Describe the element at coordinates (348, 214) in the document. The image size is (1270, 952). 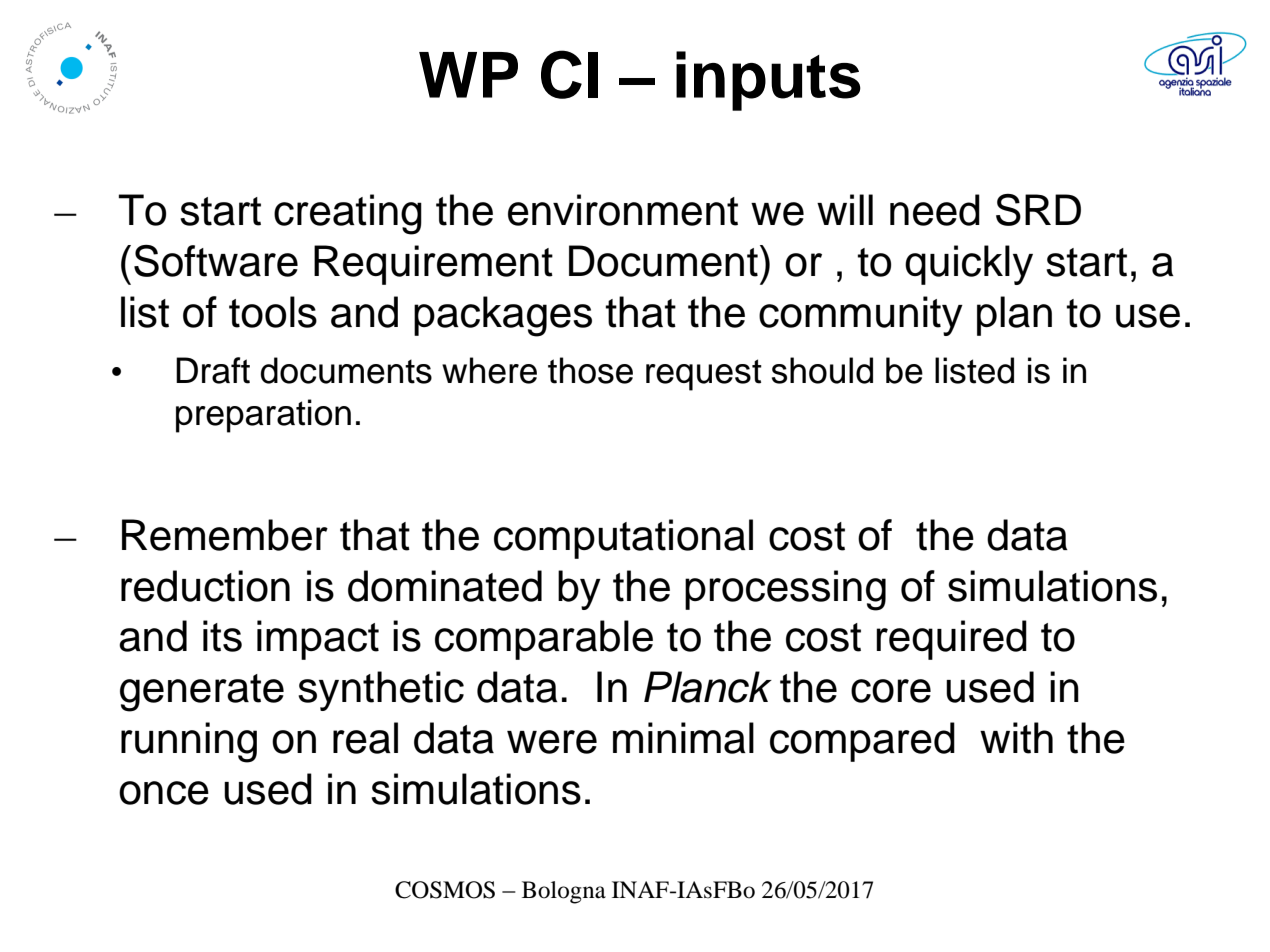
I see `creating` at that location.
